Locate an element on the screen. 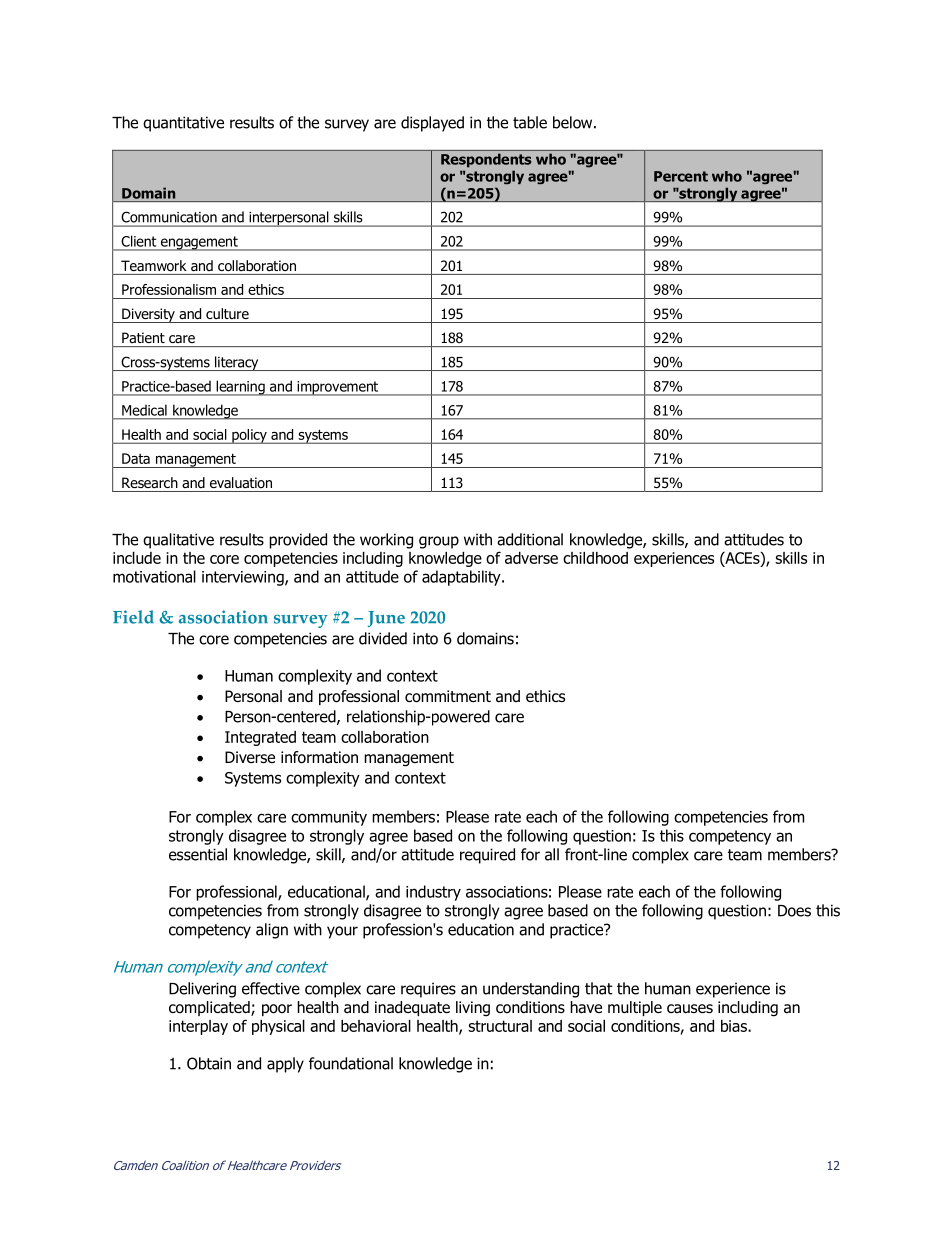 This screenshot has height=1233, width=952. adaptability is located at coordinates (462, 578).
